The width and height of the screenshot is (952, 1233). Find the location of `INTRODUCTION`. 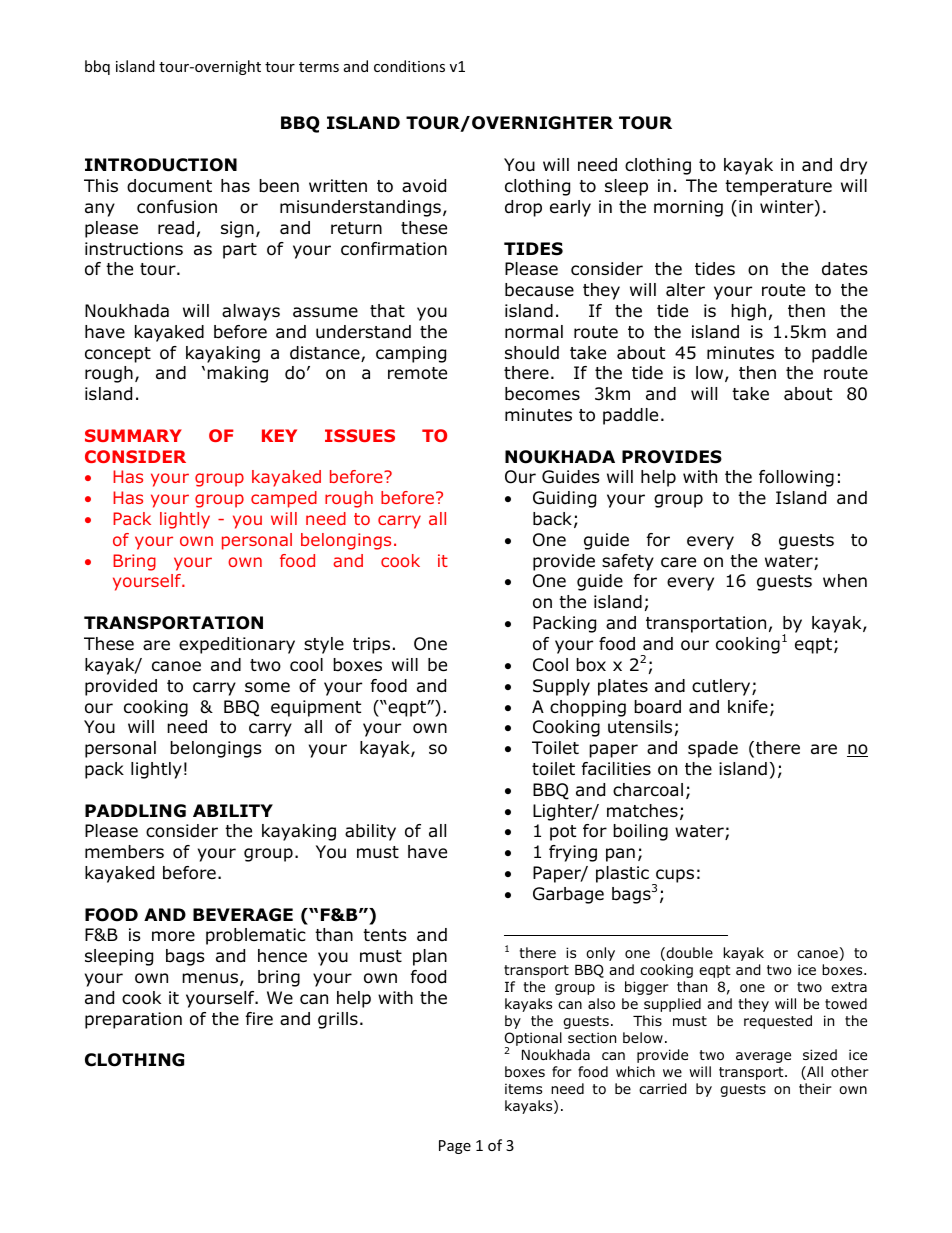

INTRODUCTION is located at coordinates (161, 165).
